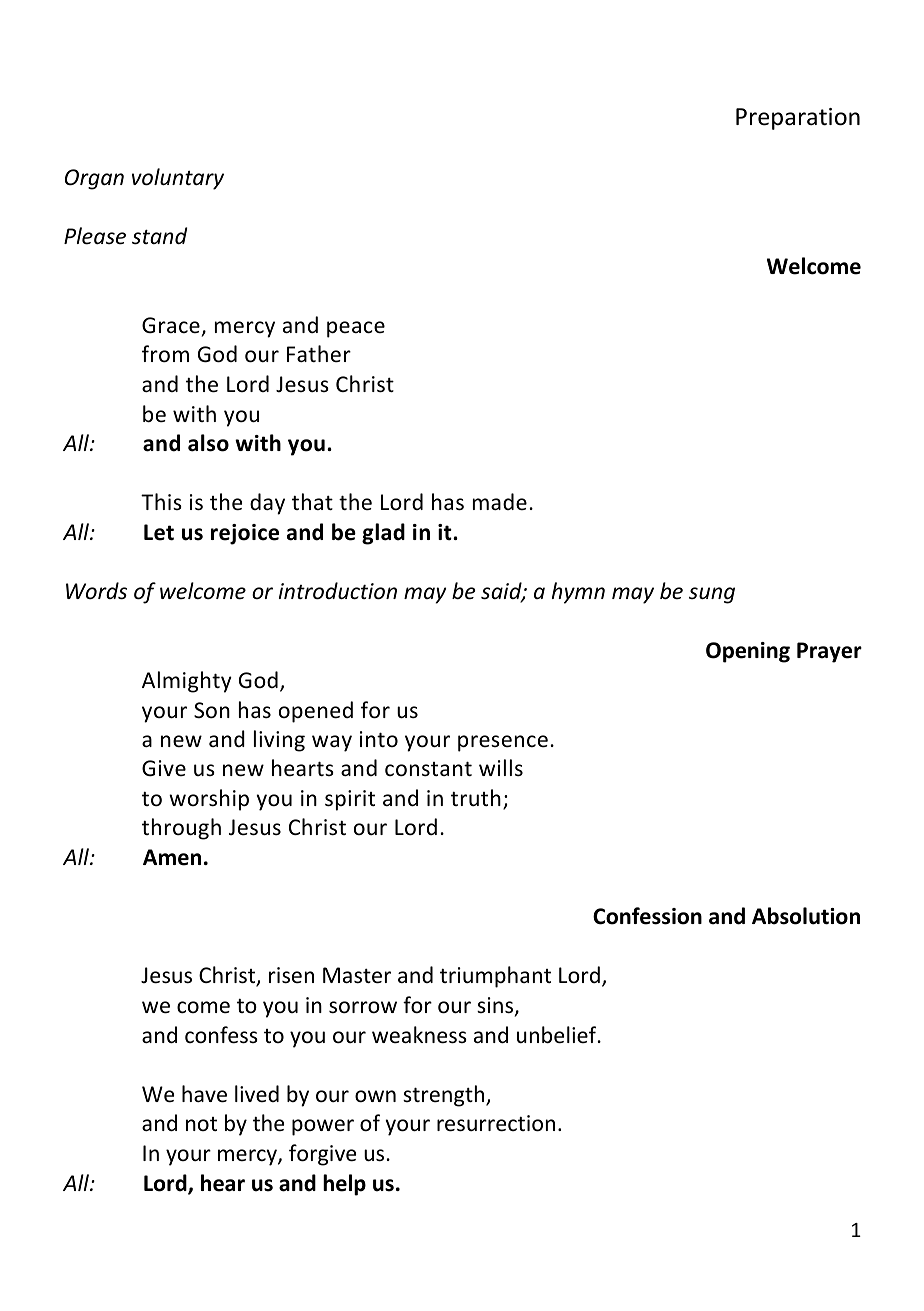 The height and width of the screenshot is (1311, 924). What do you see at coordinates (712, 595) in the screenshot?
I see `sung` at bounding box center [712, 595].
